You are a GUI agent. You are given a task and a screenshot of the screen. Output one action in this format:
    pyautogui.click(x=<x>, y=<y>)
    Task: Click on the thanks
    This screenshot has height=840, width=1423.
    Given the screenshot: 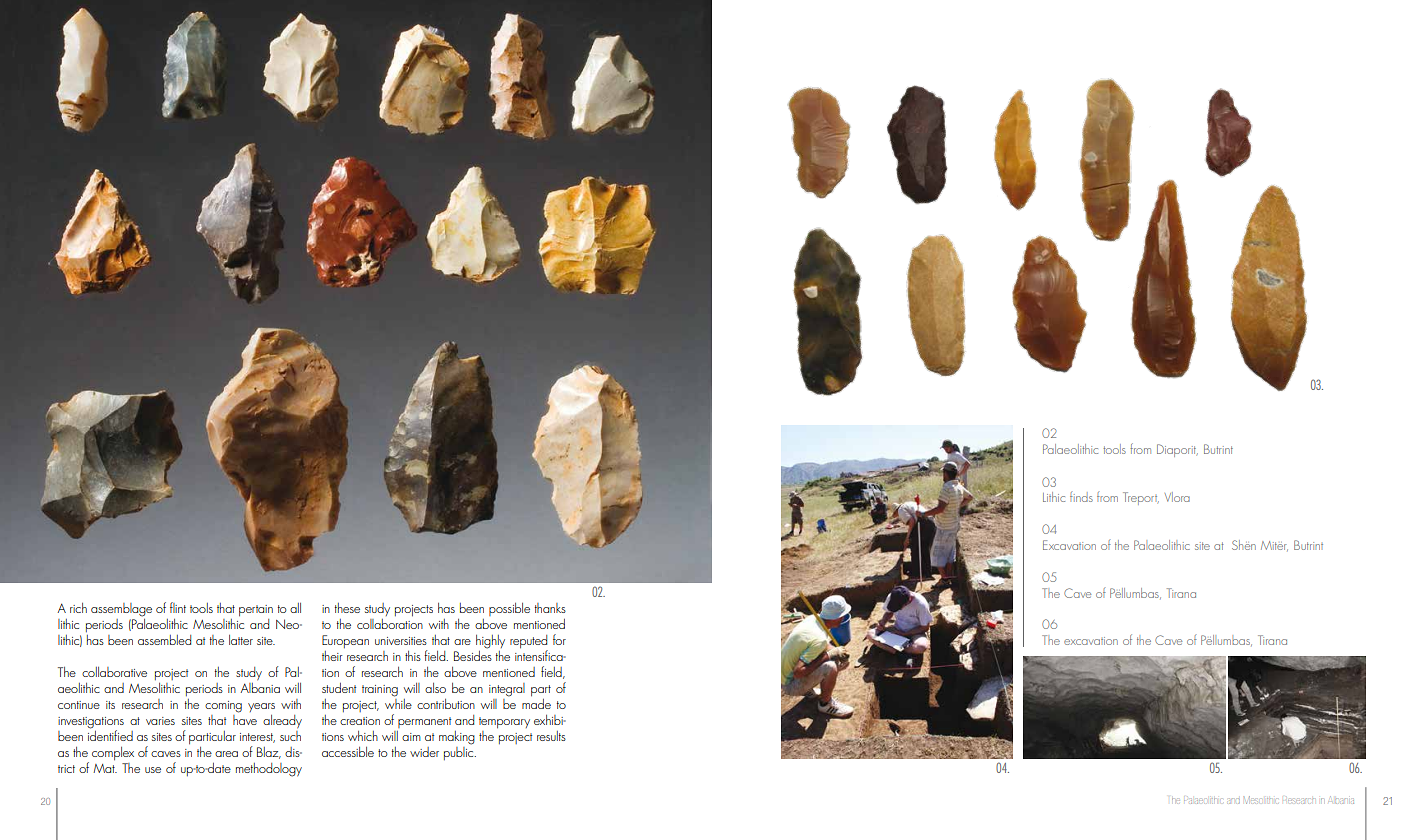 What is the action you would take?
    pyautogui.click(x=550, y=608)
